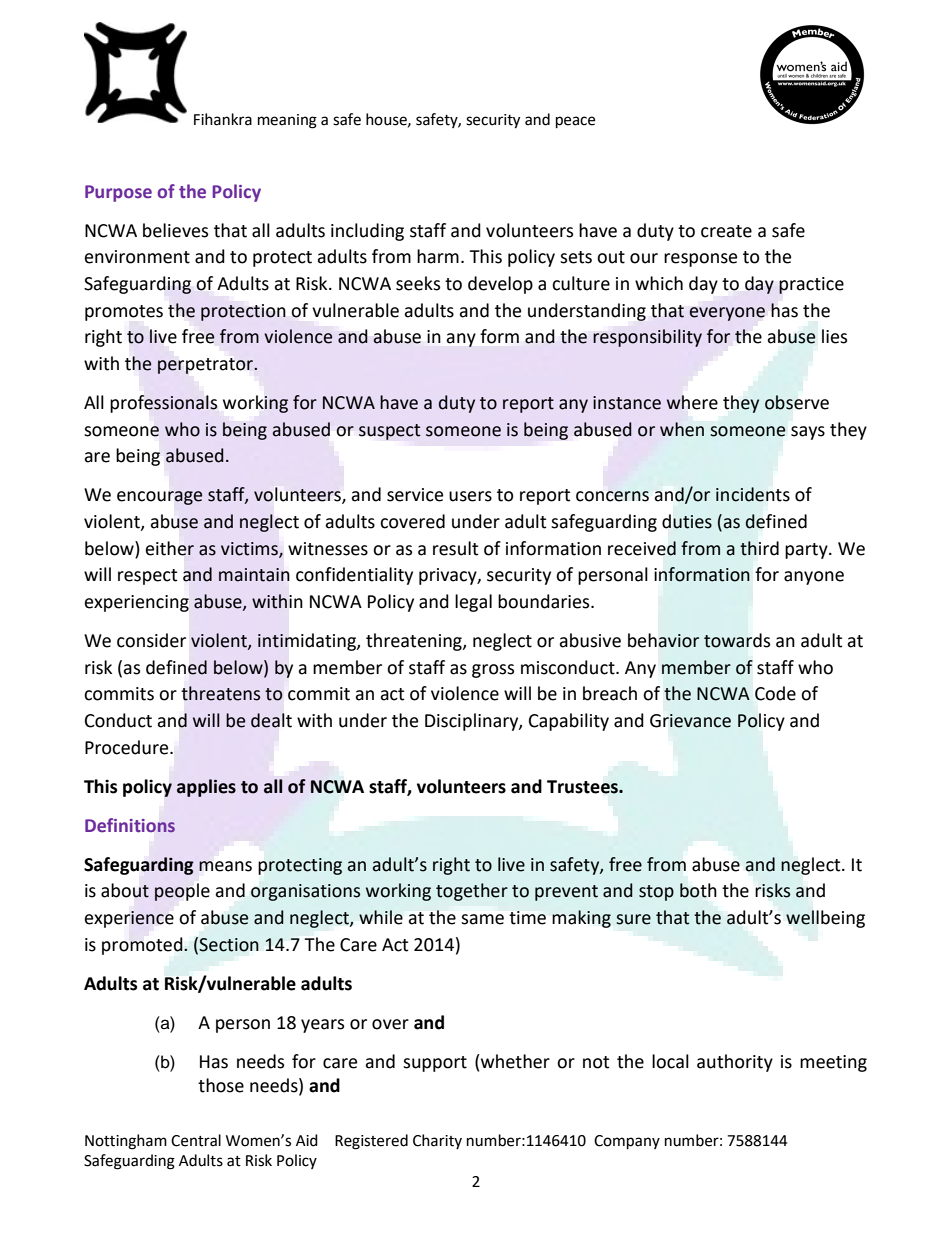 This document has width=952, height=1233. What do you see at coordinates (160, 498) in the document?
I see `encourage` at bounding box center [160, 498].
